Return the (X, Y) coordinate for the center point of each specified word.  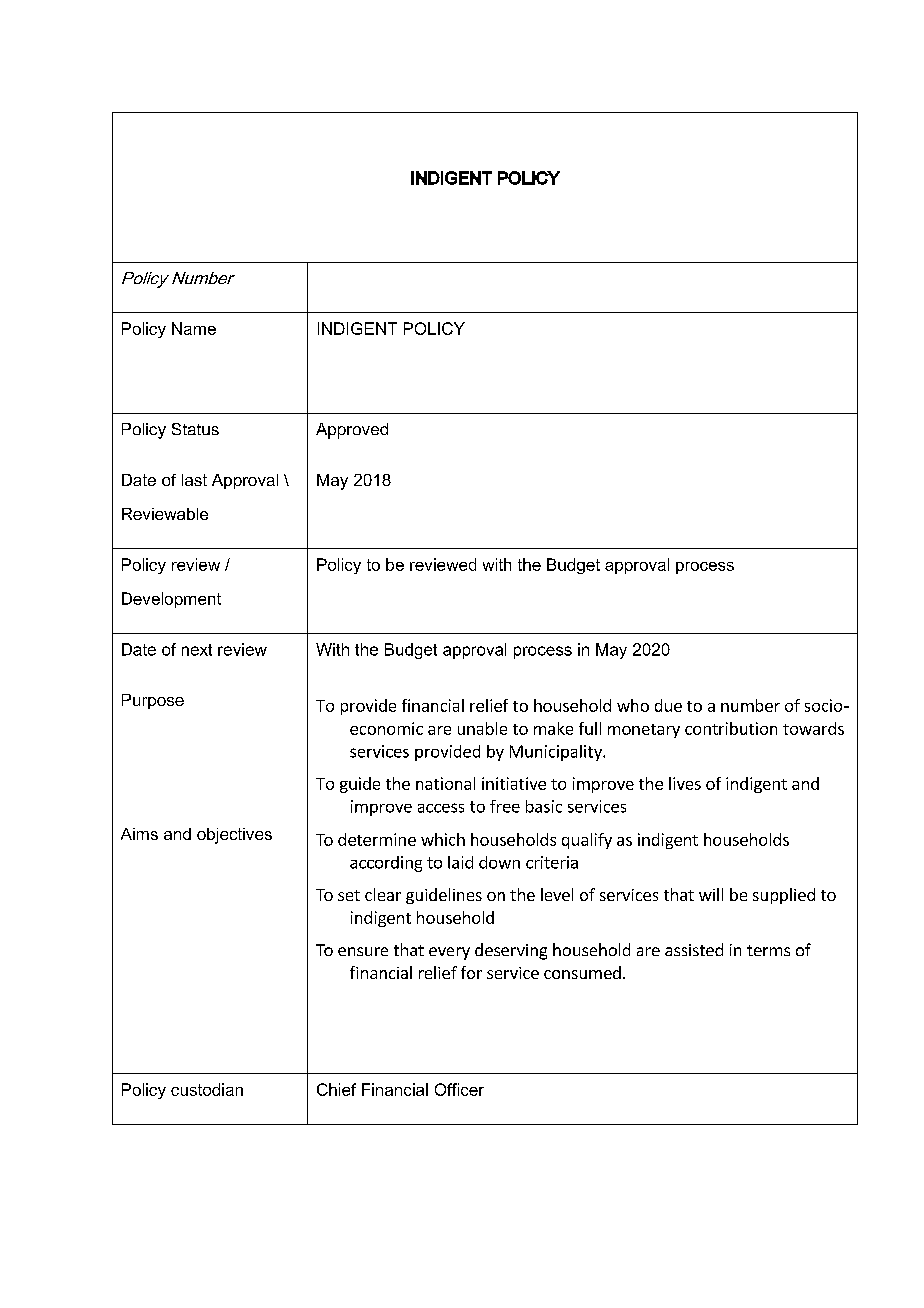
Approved (352, 431)
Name (194, 328)
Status (195, 429)
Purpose (153, 701)
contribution (731, 728)
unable (482, 728)
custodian (207, 1089)
